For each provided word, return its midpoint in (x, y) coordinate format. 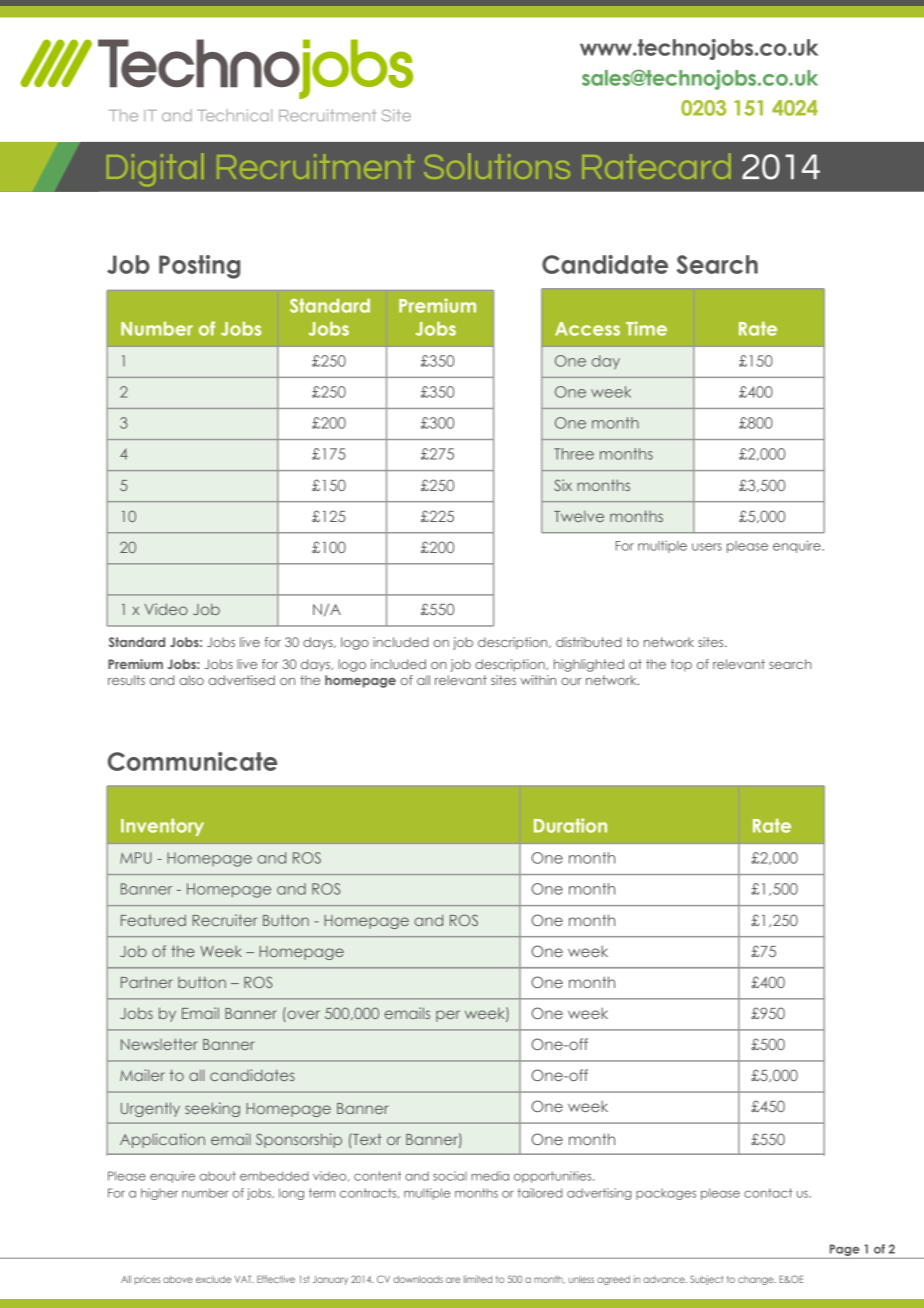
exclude (213, 1279)
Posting (199, 267)
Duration (570, 825)
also (191, 680)
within (538, 680)
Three (574, 454)
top (681, 665)
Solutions (497, 166)
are (453, 1280)
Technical (234, 115)
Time (646, 328)
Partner (147, 982)
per (448, 1016)
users (707, 547)
